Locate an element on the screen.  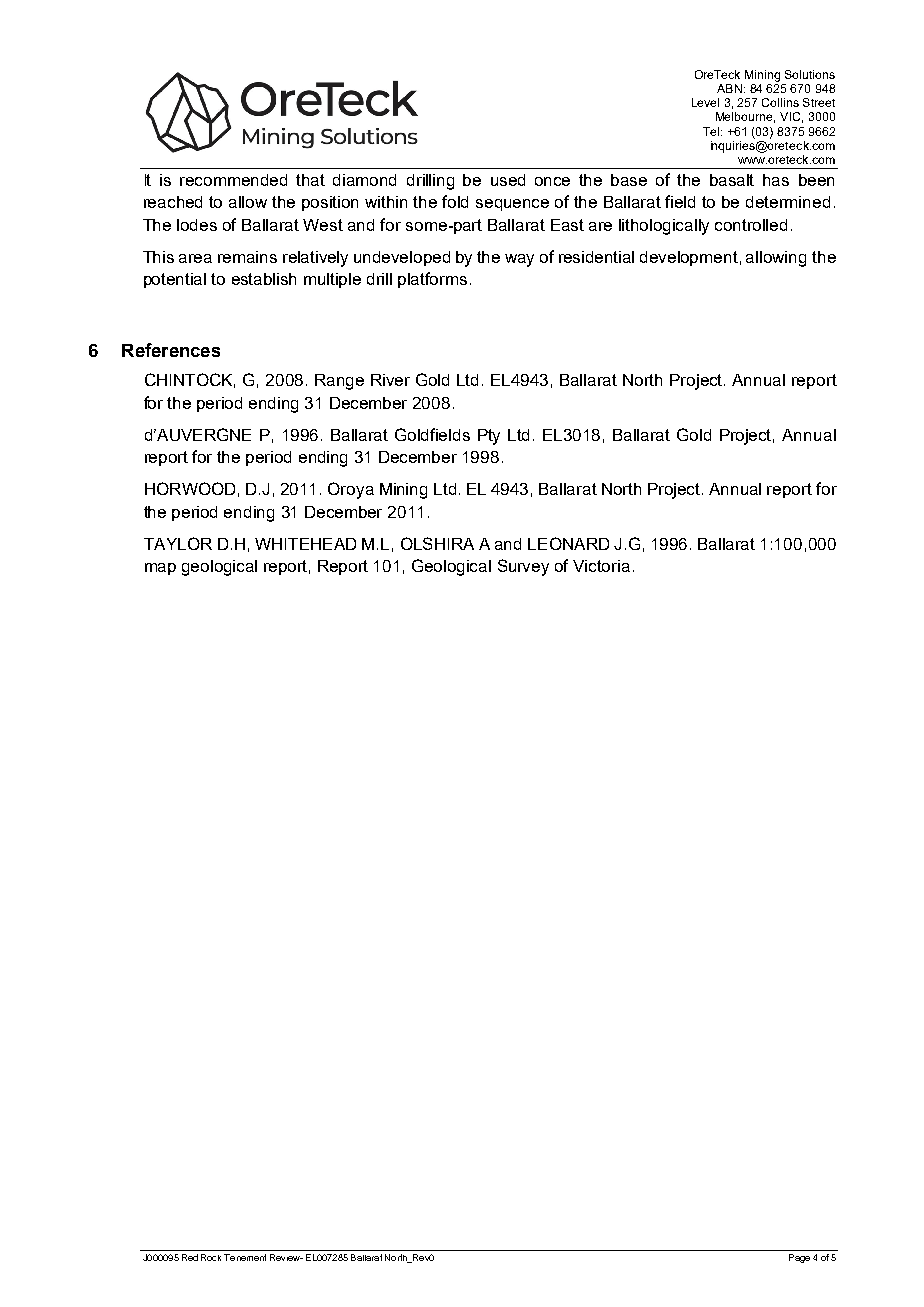
Tenement is located at coordinates (245, 1257).
